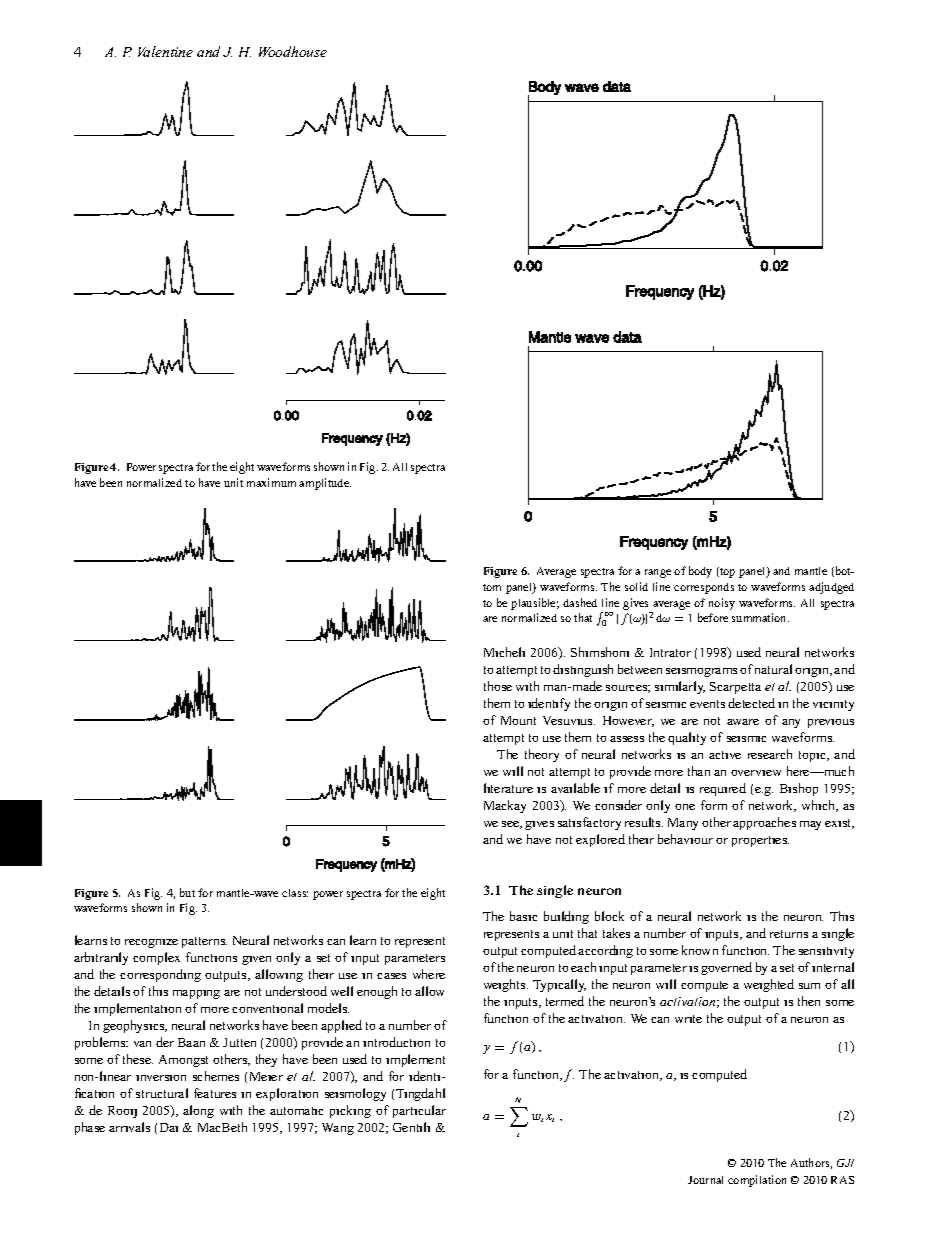 The width and height of the screenshot is (952, 1233). Describe the element at coordinates (760, 617) in the screenshot. I see `summation` at that location.
